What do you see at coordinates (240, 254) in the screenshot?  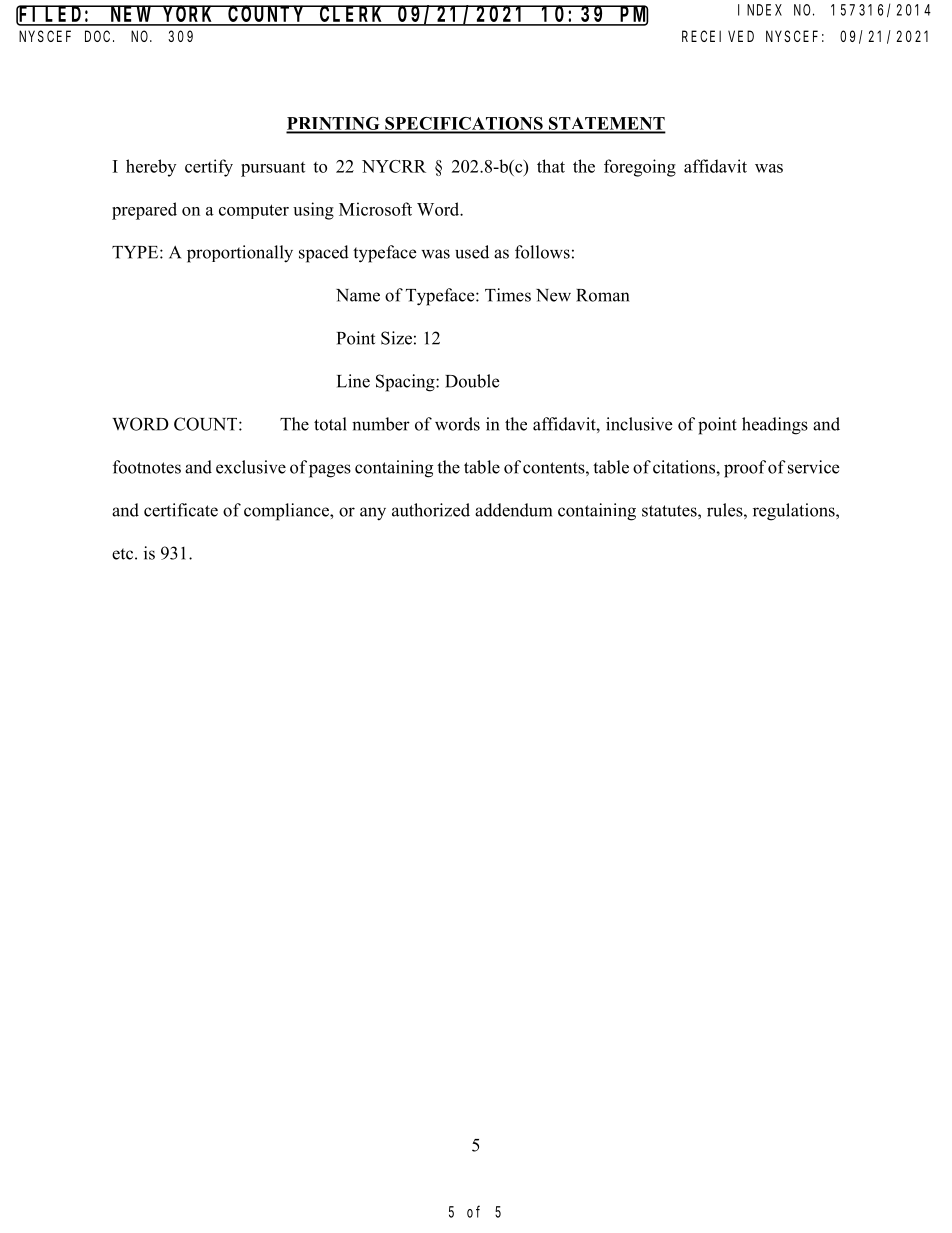 I see `proportionally` at bounding box center [240, 254].
